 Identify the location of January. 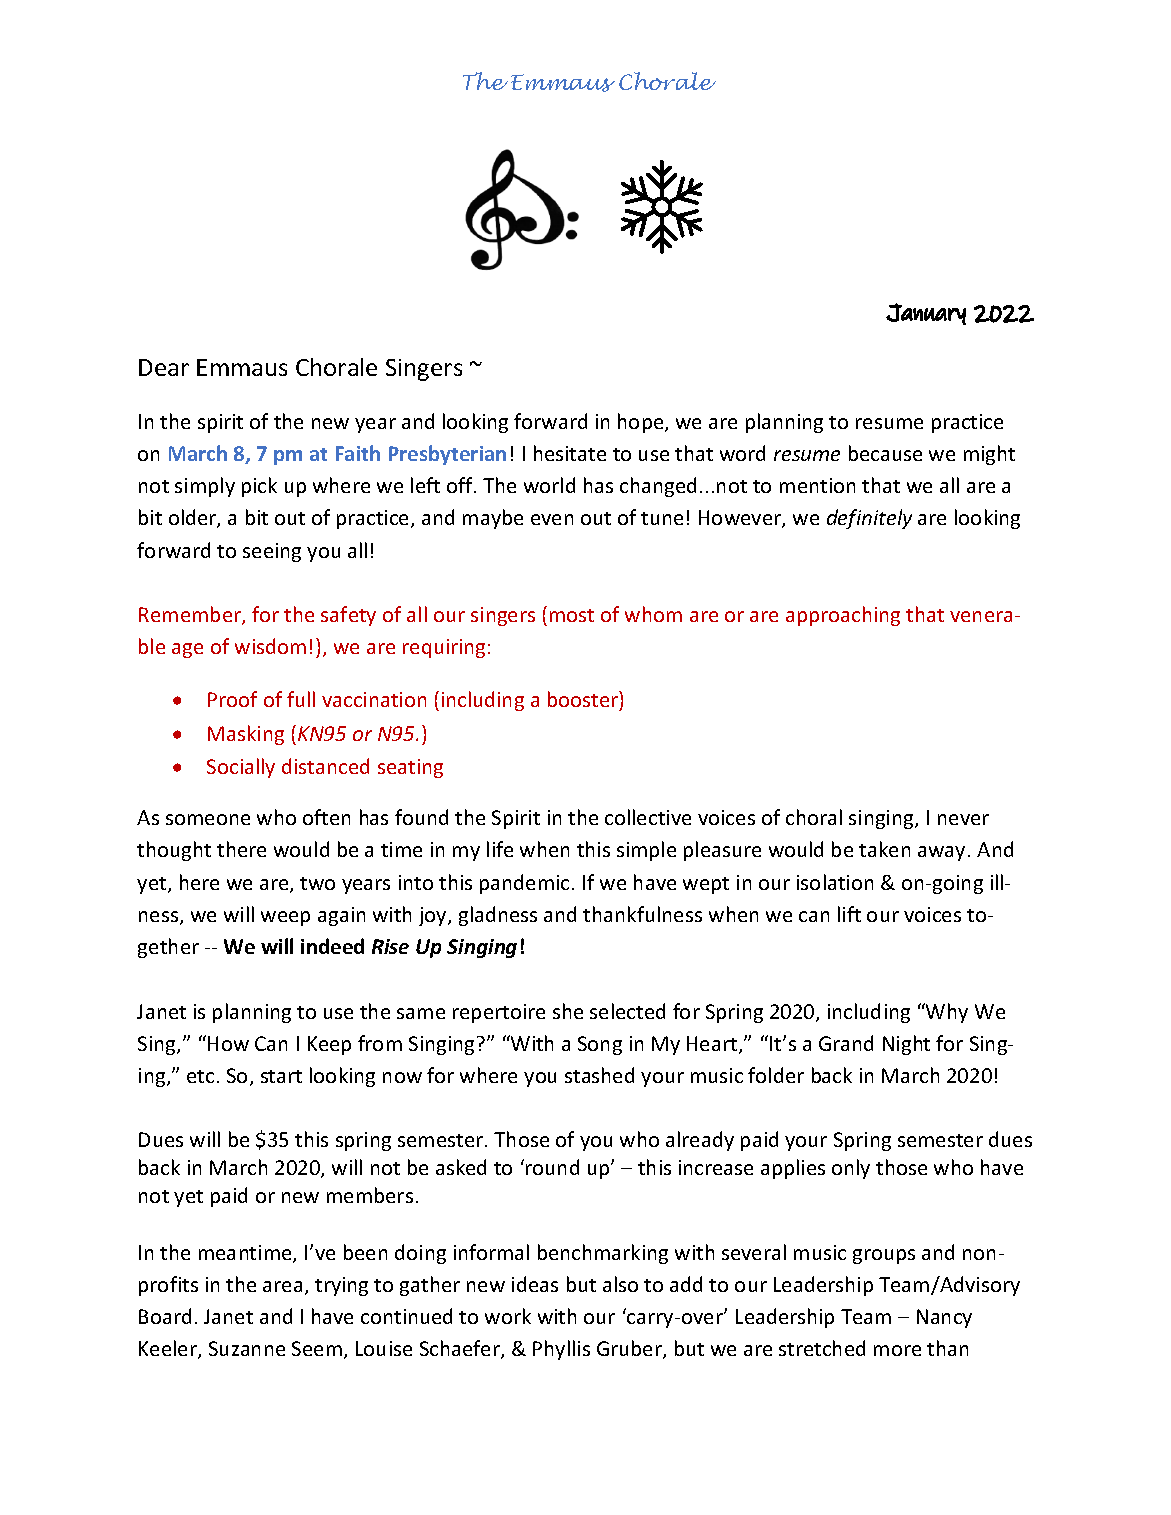
(926, 314).
